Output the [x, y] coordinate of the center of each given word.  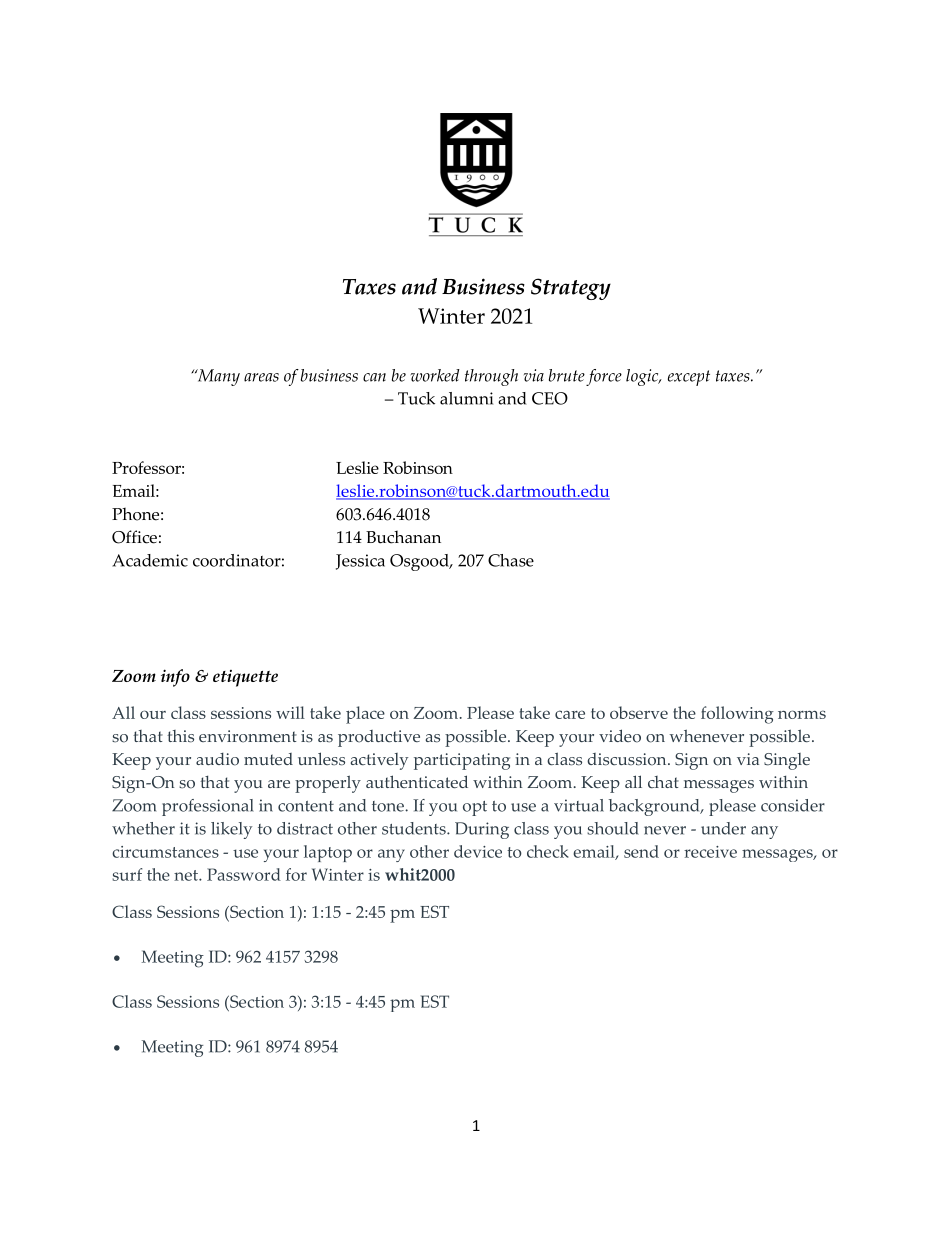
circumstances [165, 852]
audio [217, 759]
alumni [466, 398]
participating [462, 761]
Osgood [420, 562]
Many [217, 377]
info [175, 678]
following [737, 715]
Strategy [571, 289]
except [689, 378]
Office [134, 537]
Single [787, 761]
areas [261, 377]
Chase [511, 560]
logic [643, 377]
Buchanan [403, 537]
